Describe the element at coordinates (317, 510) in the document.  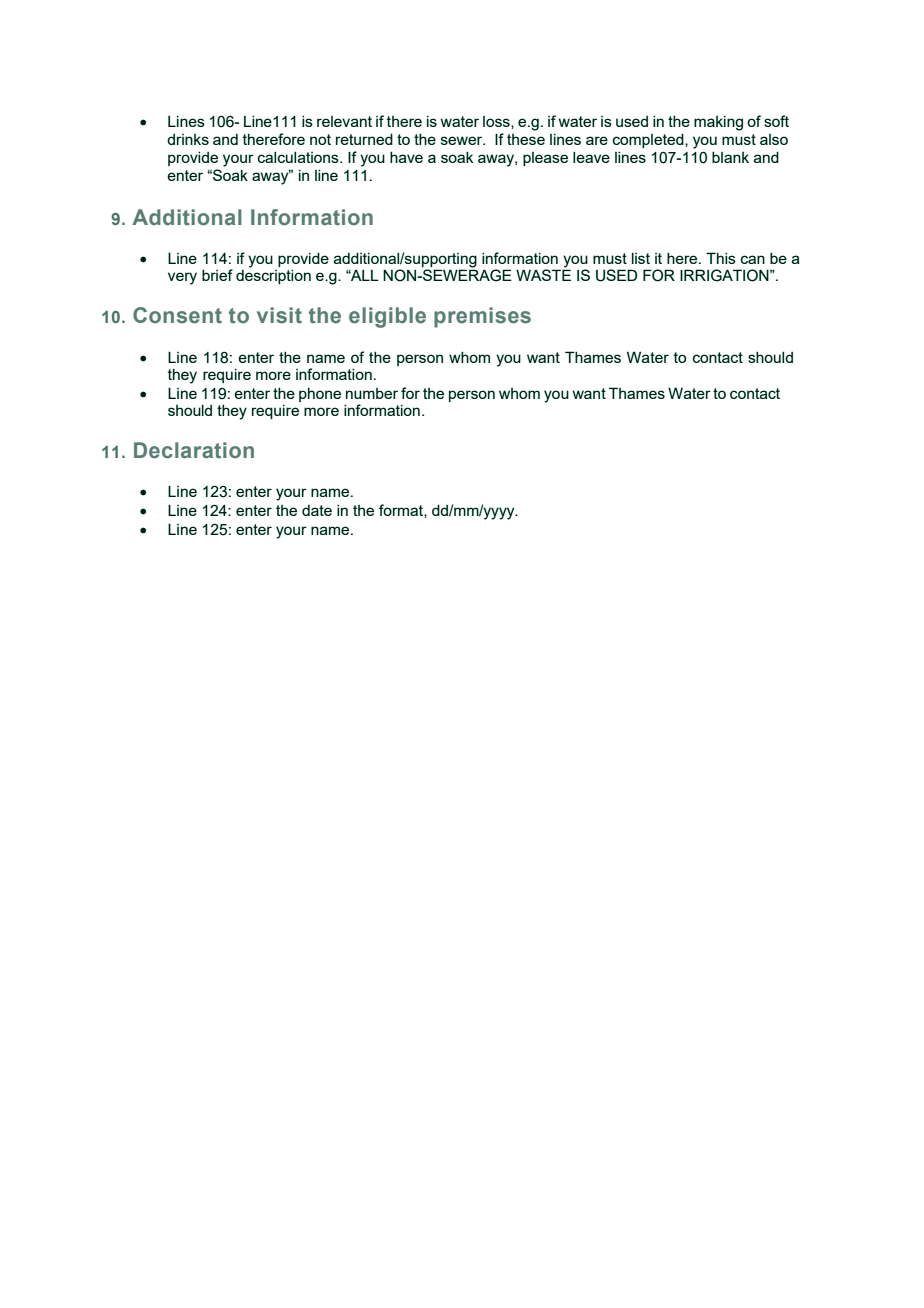
I see `date` at that location.
